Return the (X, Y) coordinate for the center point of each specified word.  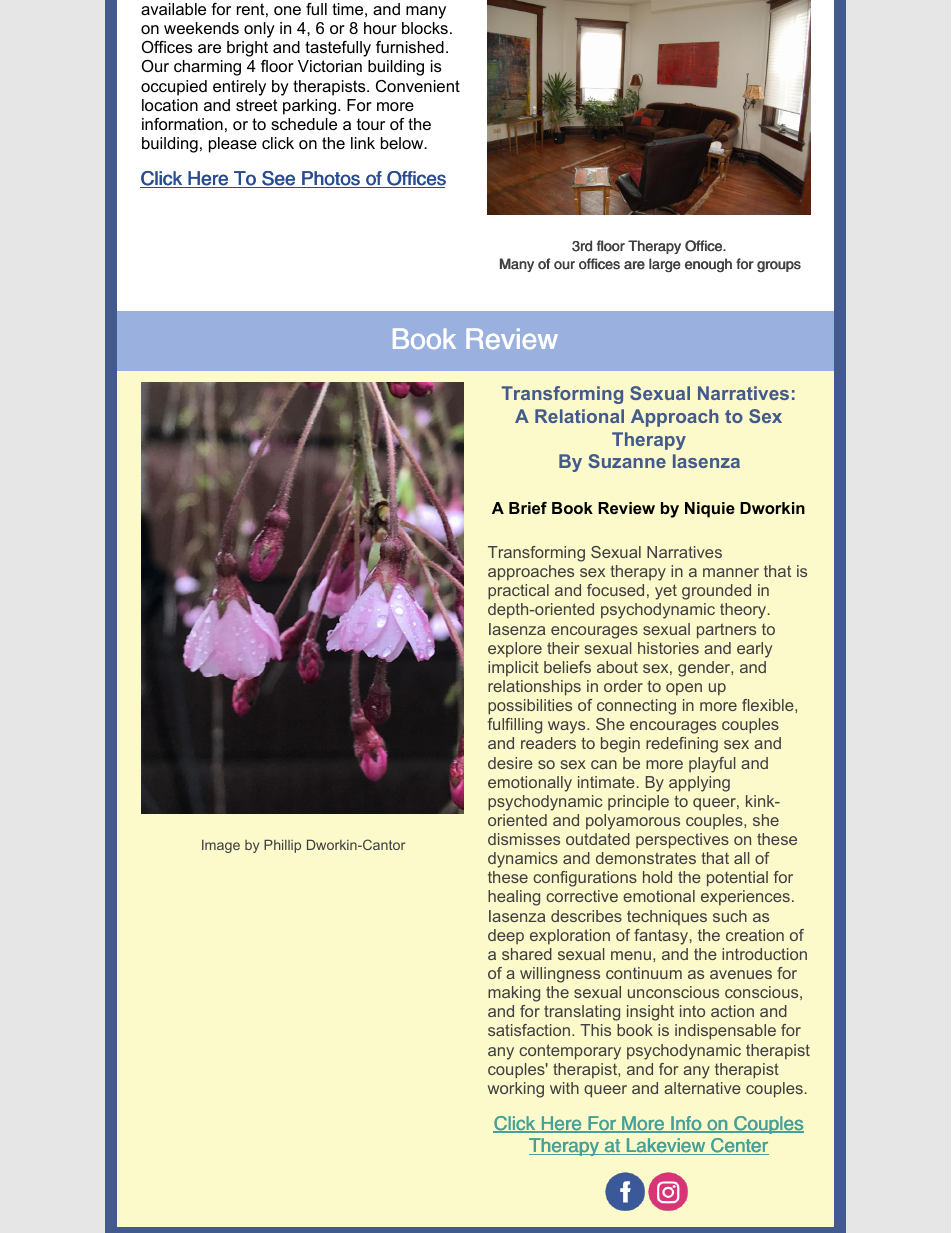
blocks (425, 28)
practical (518, 592)
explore (515, 650)
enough (708, 265)
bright (247, 49)
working (516, 1090)
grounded (716, 592)
